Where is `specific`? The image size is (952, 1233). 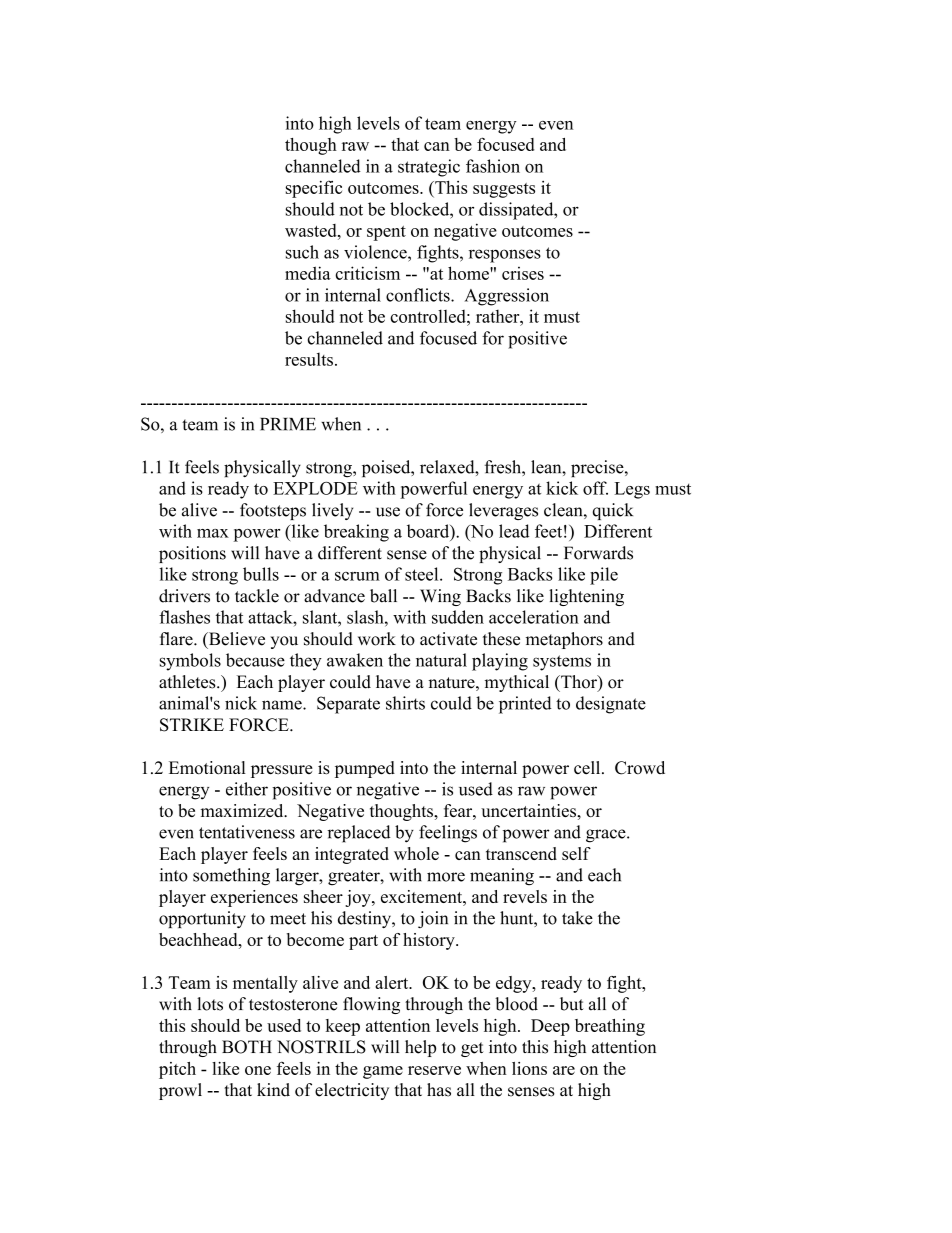 specific is located at coordinates (314, 189).
